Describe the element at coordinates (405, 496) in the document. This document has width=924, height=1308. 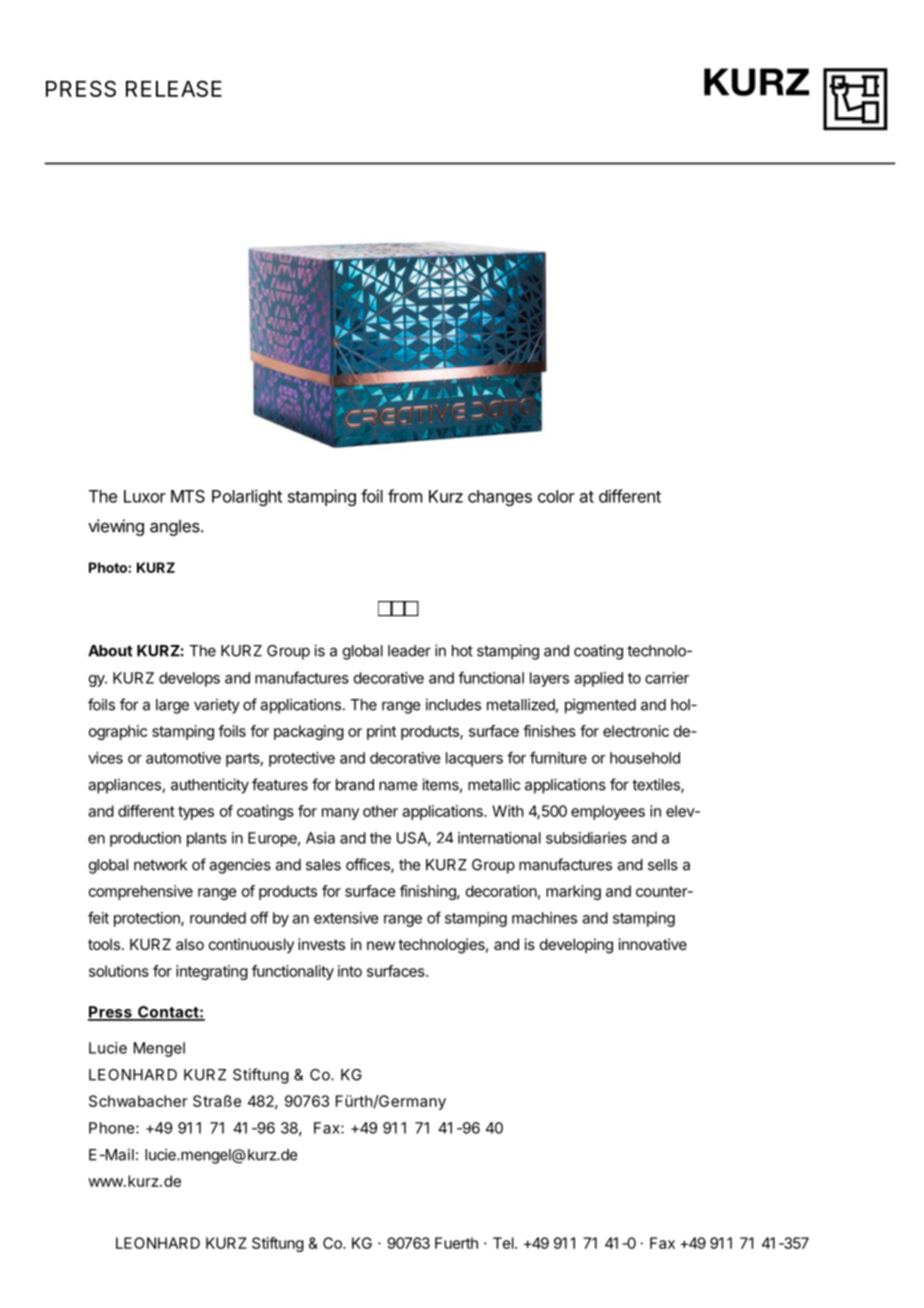
I see `from` at that location.
